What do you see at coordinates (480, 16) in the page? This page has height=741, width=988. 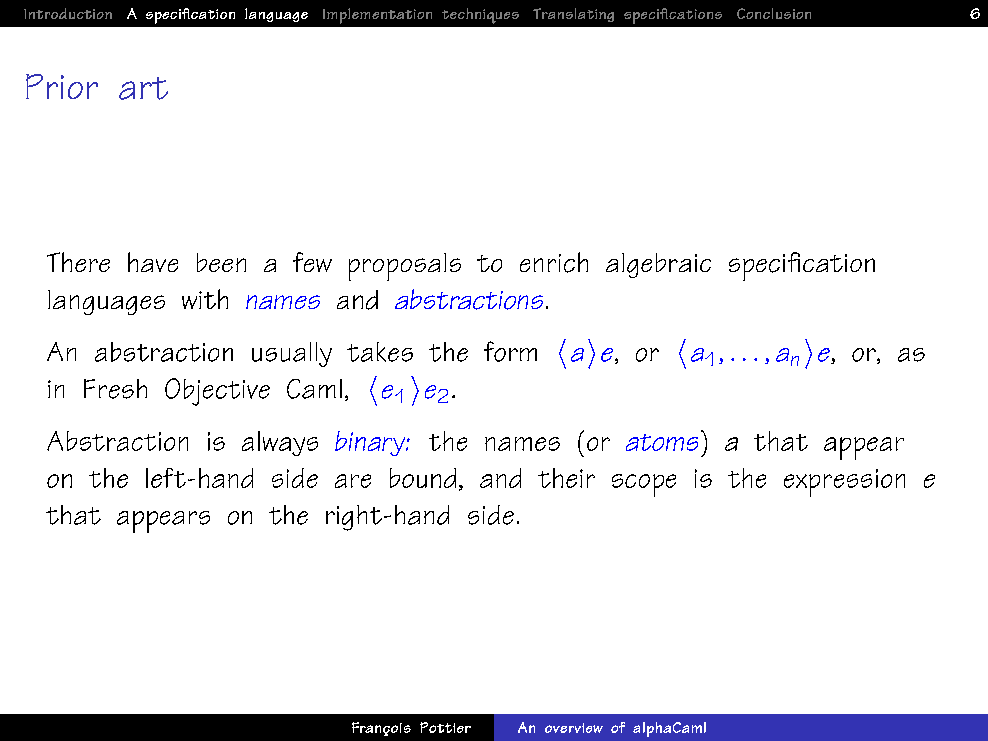 I see `techniques` at bounding box center [480, 16].
